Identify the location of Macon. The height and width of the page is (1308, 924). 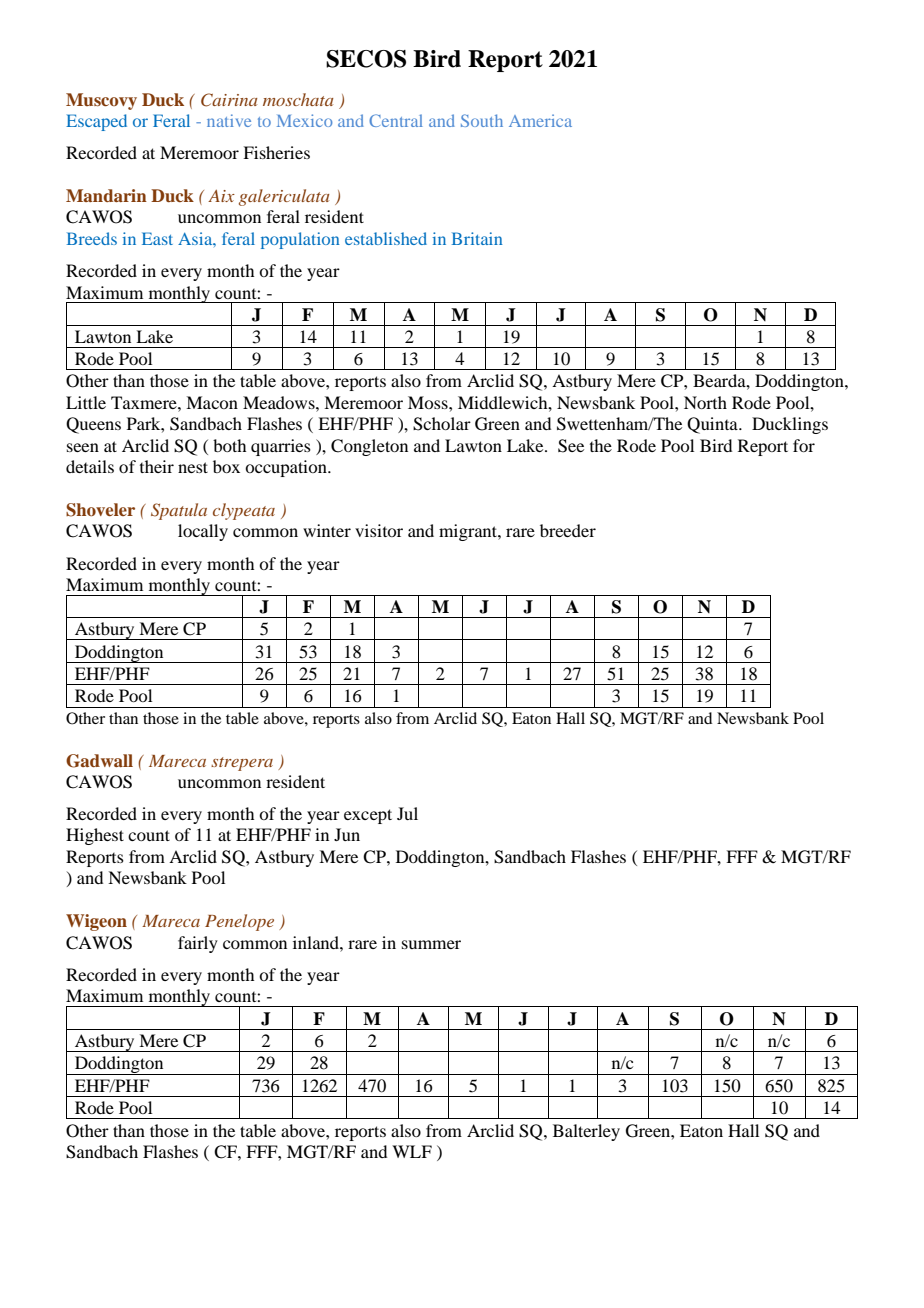
(212, 402).
